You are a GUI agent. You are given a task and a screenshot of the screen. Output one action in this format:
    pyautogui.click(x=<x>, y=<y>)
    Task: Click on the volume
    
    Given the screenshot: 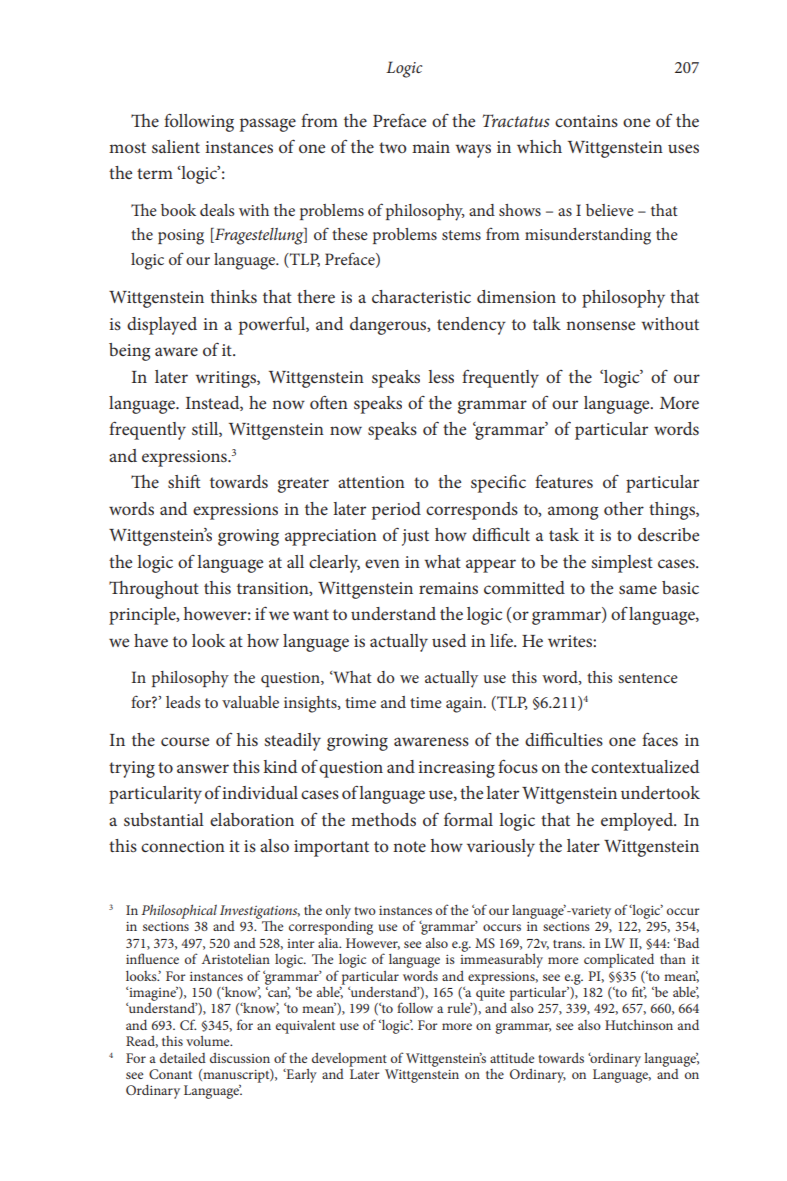 What is the action you would take?
    pyautogui.click(x=209, y=1041)
